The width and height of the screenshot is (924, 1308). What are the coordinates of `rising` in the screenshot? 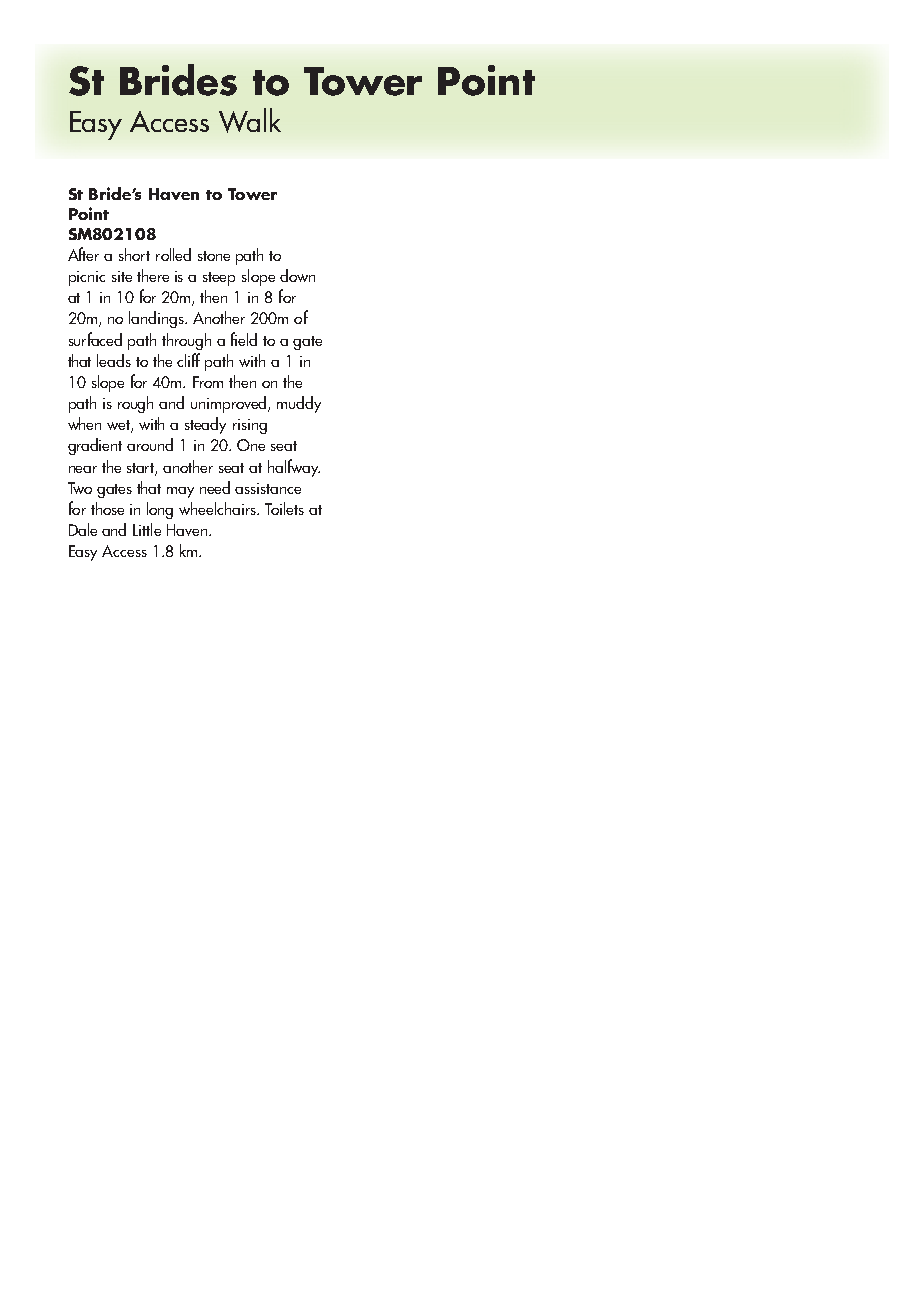 It's located at (250, 426).
